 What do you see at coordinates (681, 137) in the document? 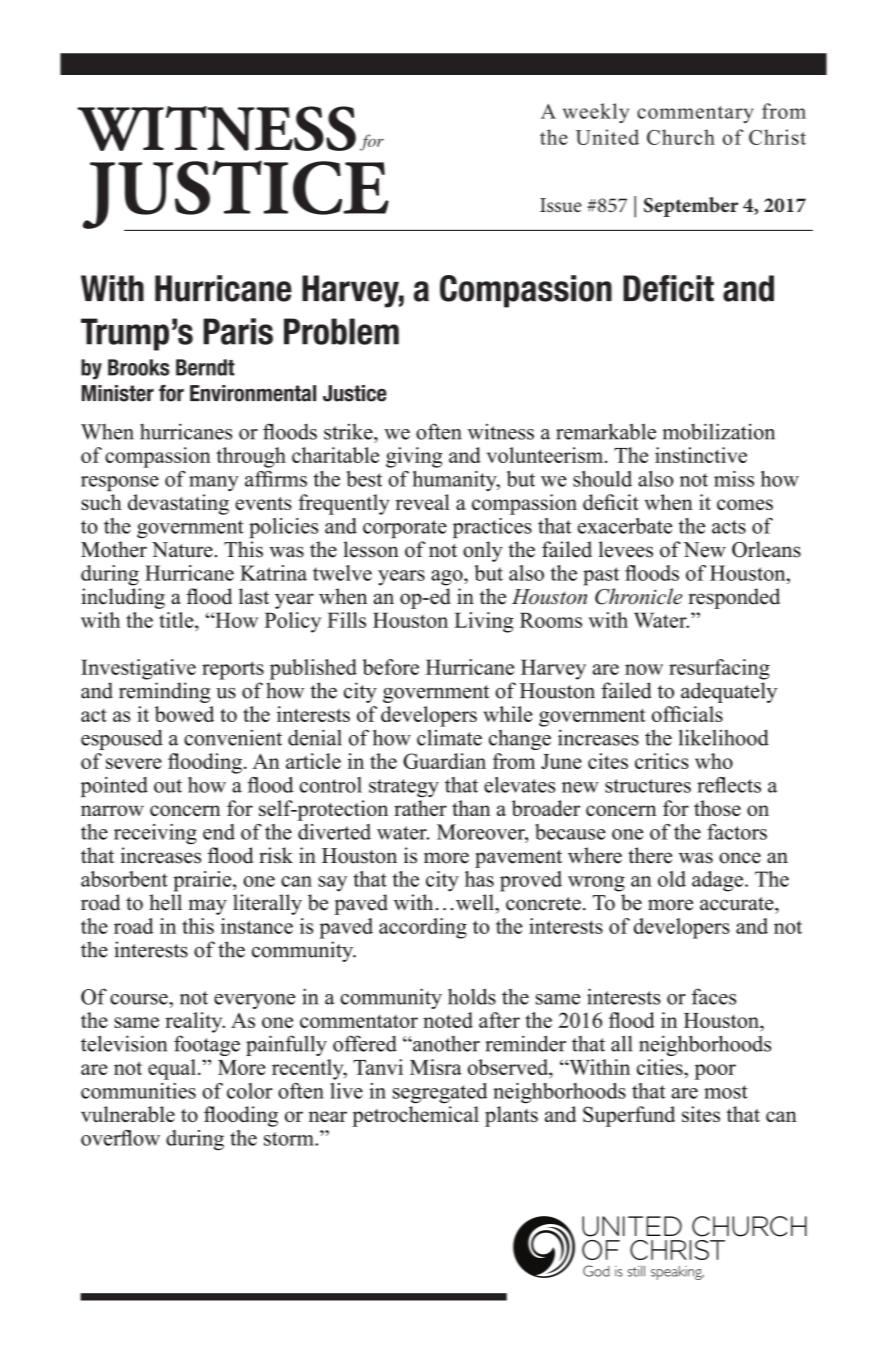
I see `Church` at bounding box center [681, 137].
